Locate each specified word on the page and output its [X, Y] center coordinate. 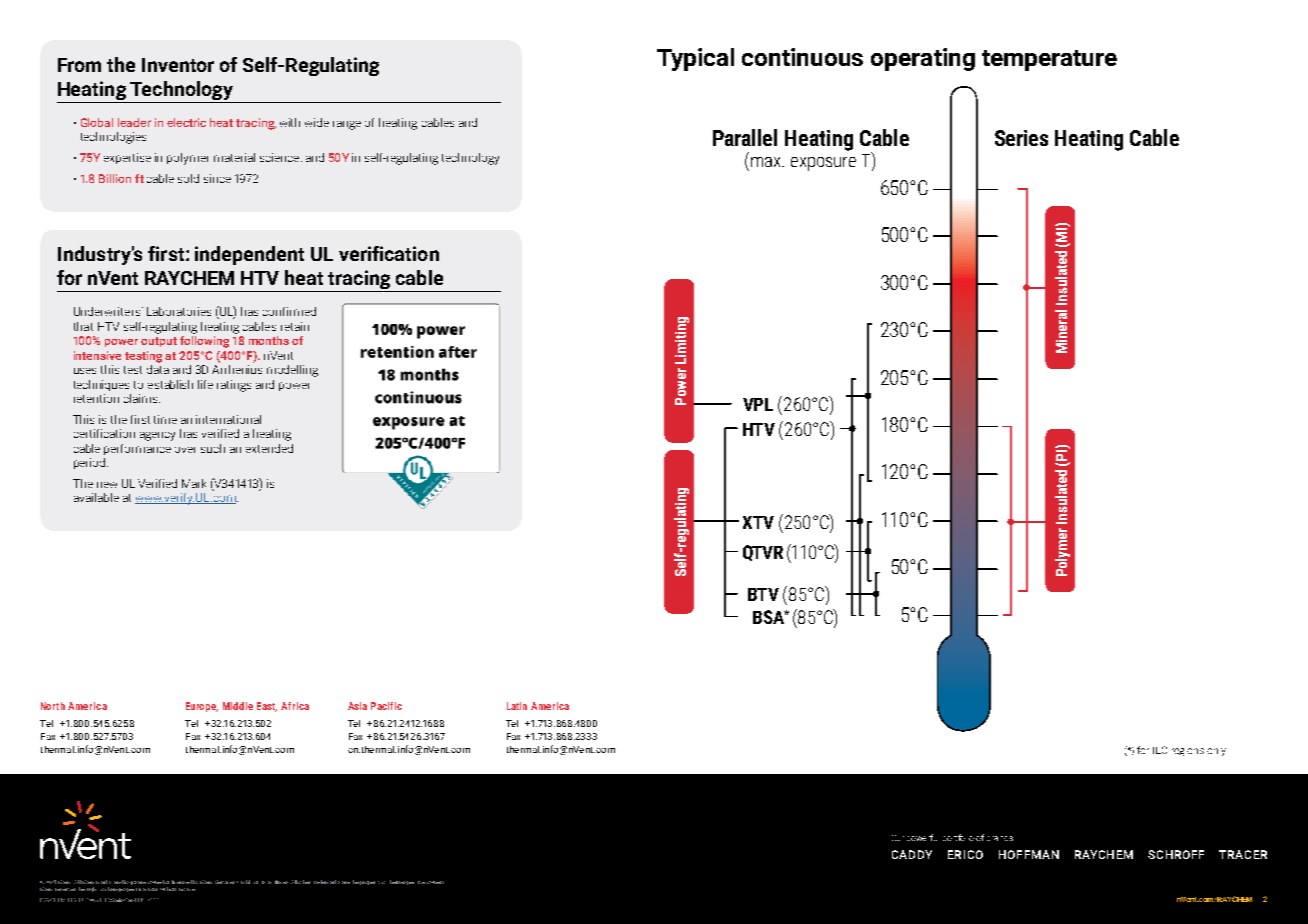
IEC [1160, 750]
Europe [202, 707]
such [213, 448]
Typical [695, 59]
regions [1188, 752]
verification [389, 253]
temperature [1049, 60]
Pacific [386, 706]
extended [269, 448]
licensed [182, 882]
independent [249, 255]
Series [1021, 138]
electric [186, 122]
